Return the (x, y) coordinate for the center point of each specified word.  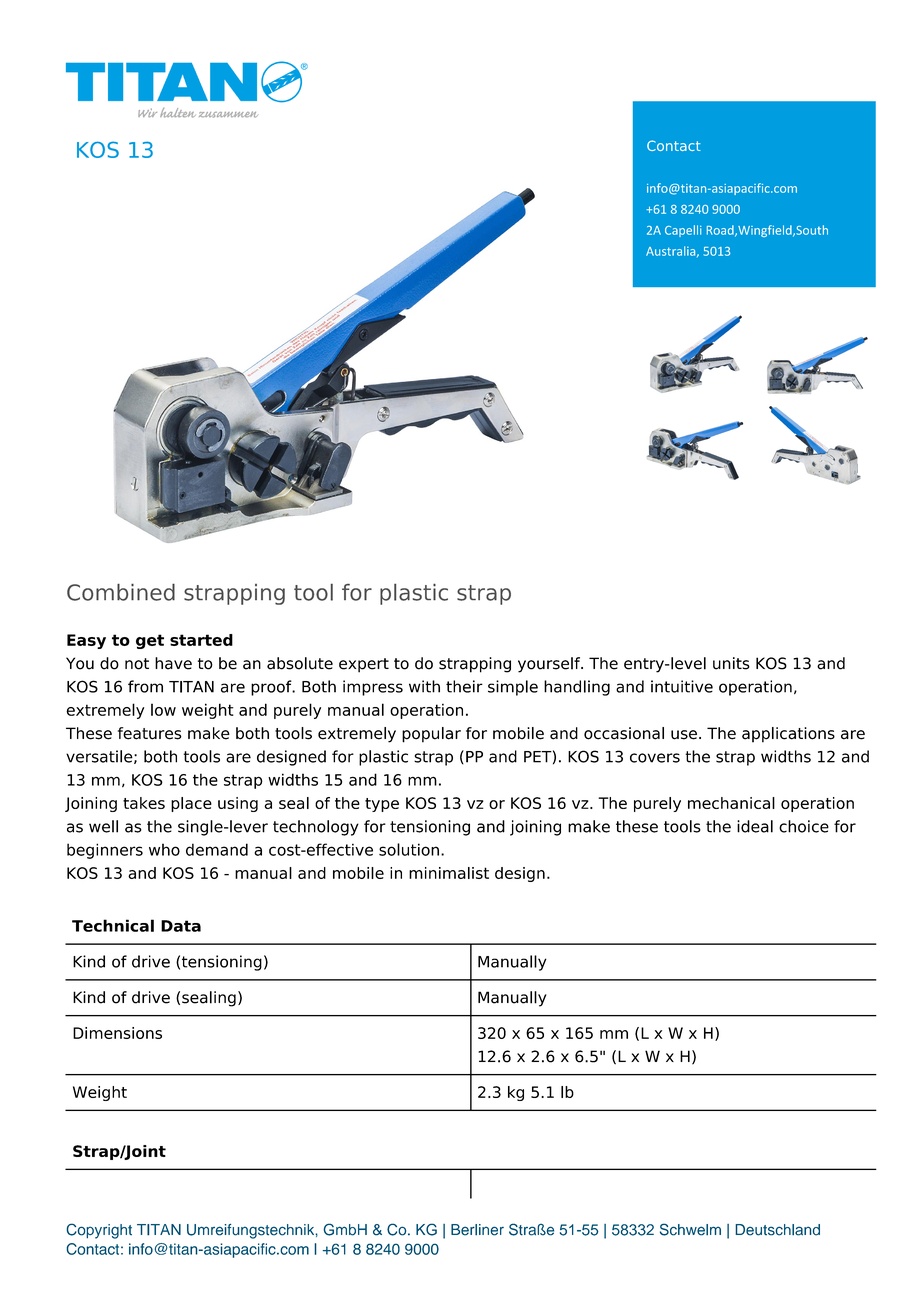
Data (181, 926)
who (164, 849)
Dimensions (117, 1033)
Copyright (99, 1231)
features (150, 733)
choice (804, 826)
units (731, 663)
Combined (121, 592)
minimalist (449, 873)
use (684, 735)
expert (364, 665)
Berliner (477, 1230)
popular (431, 735)
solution (409, 849)
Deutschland (778, 1230)
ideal (755, 826)
